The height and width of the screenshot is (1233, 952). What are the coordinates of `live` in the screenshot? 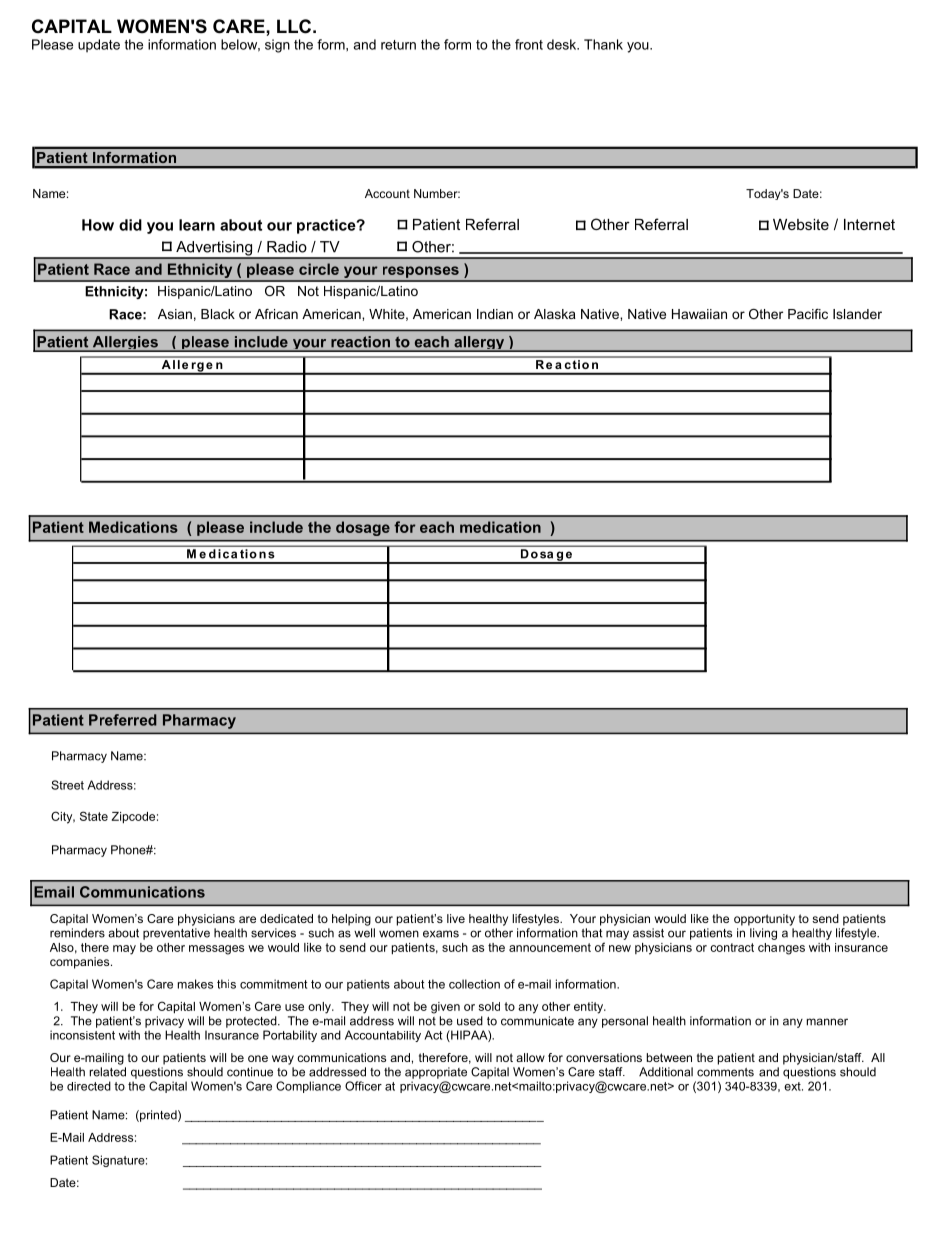 It's located at (456, 918).
